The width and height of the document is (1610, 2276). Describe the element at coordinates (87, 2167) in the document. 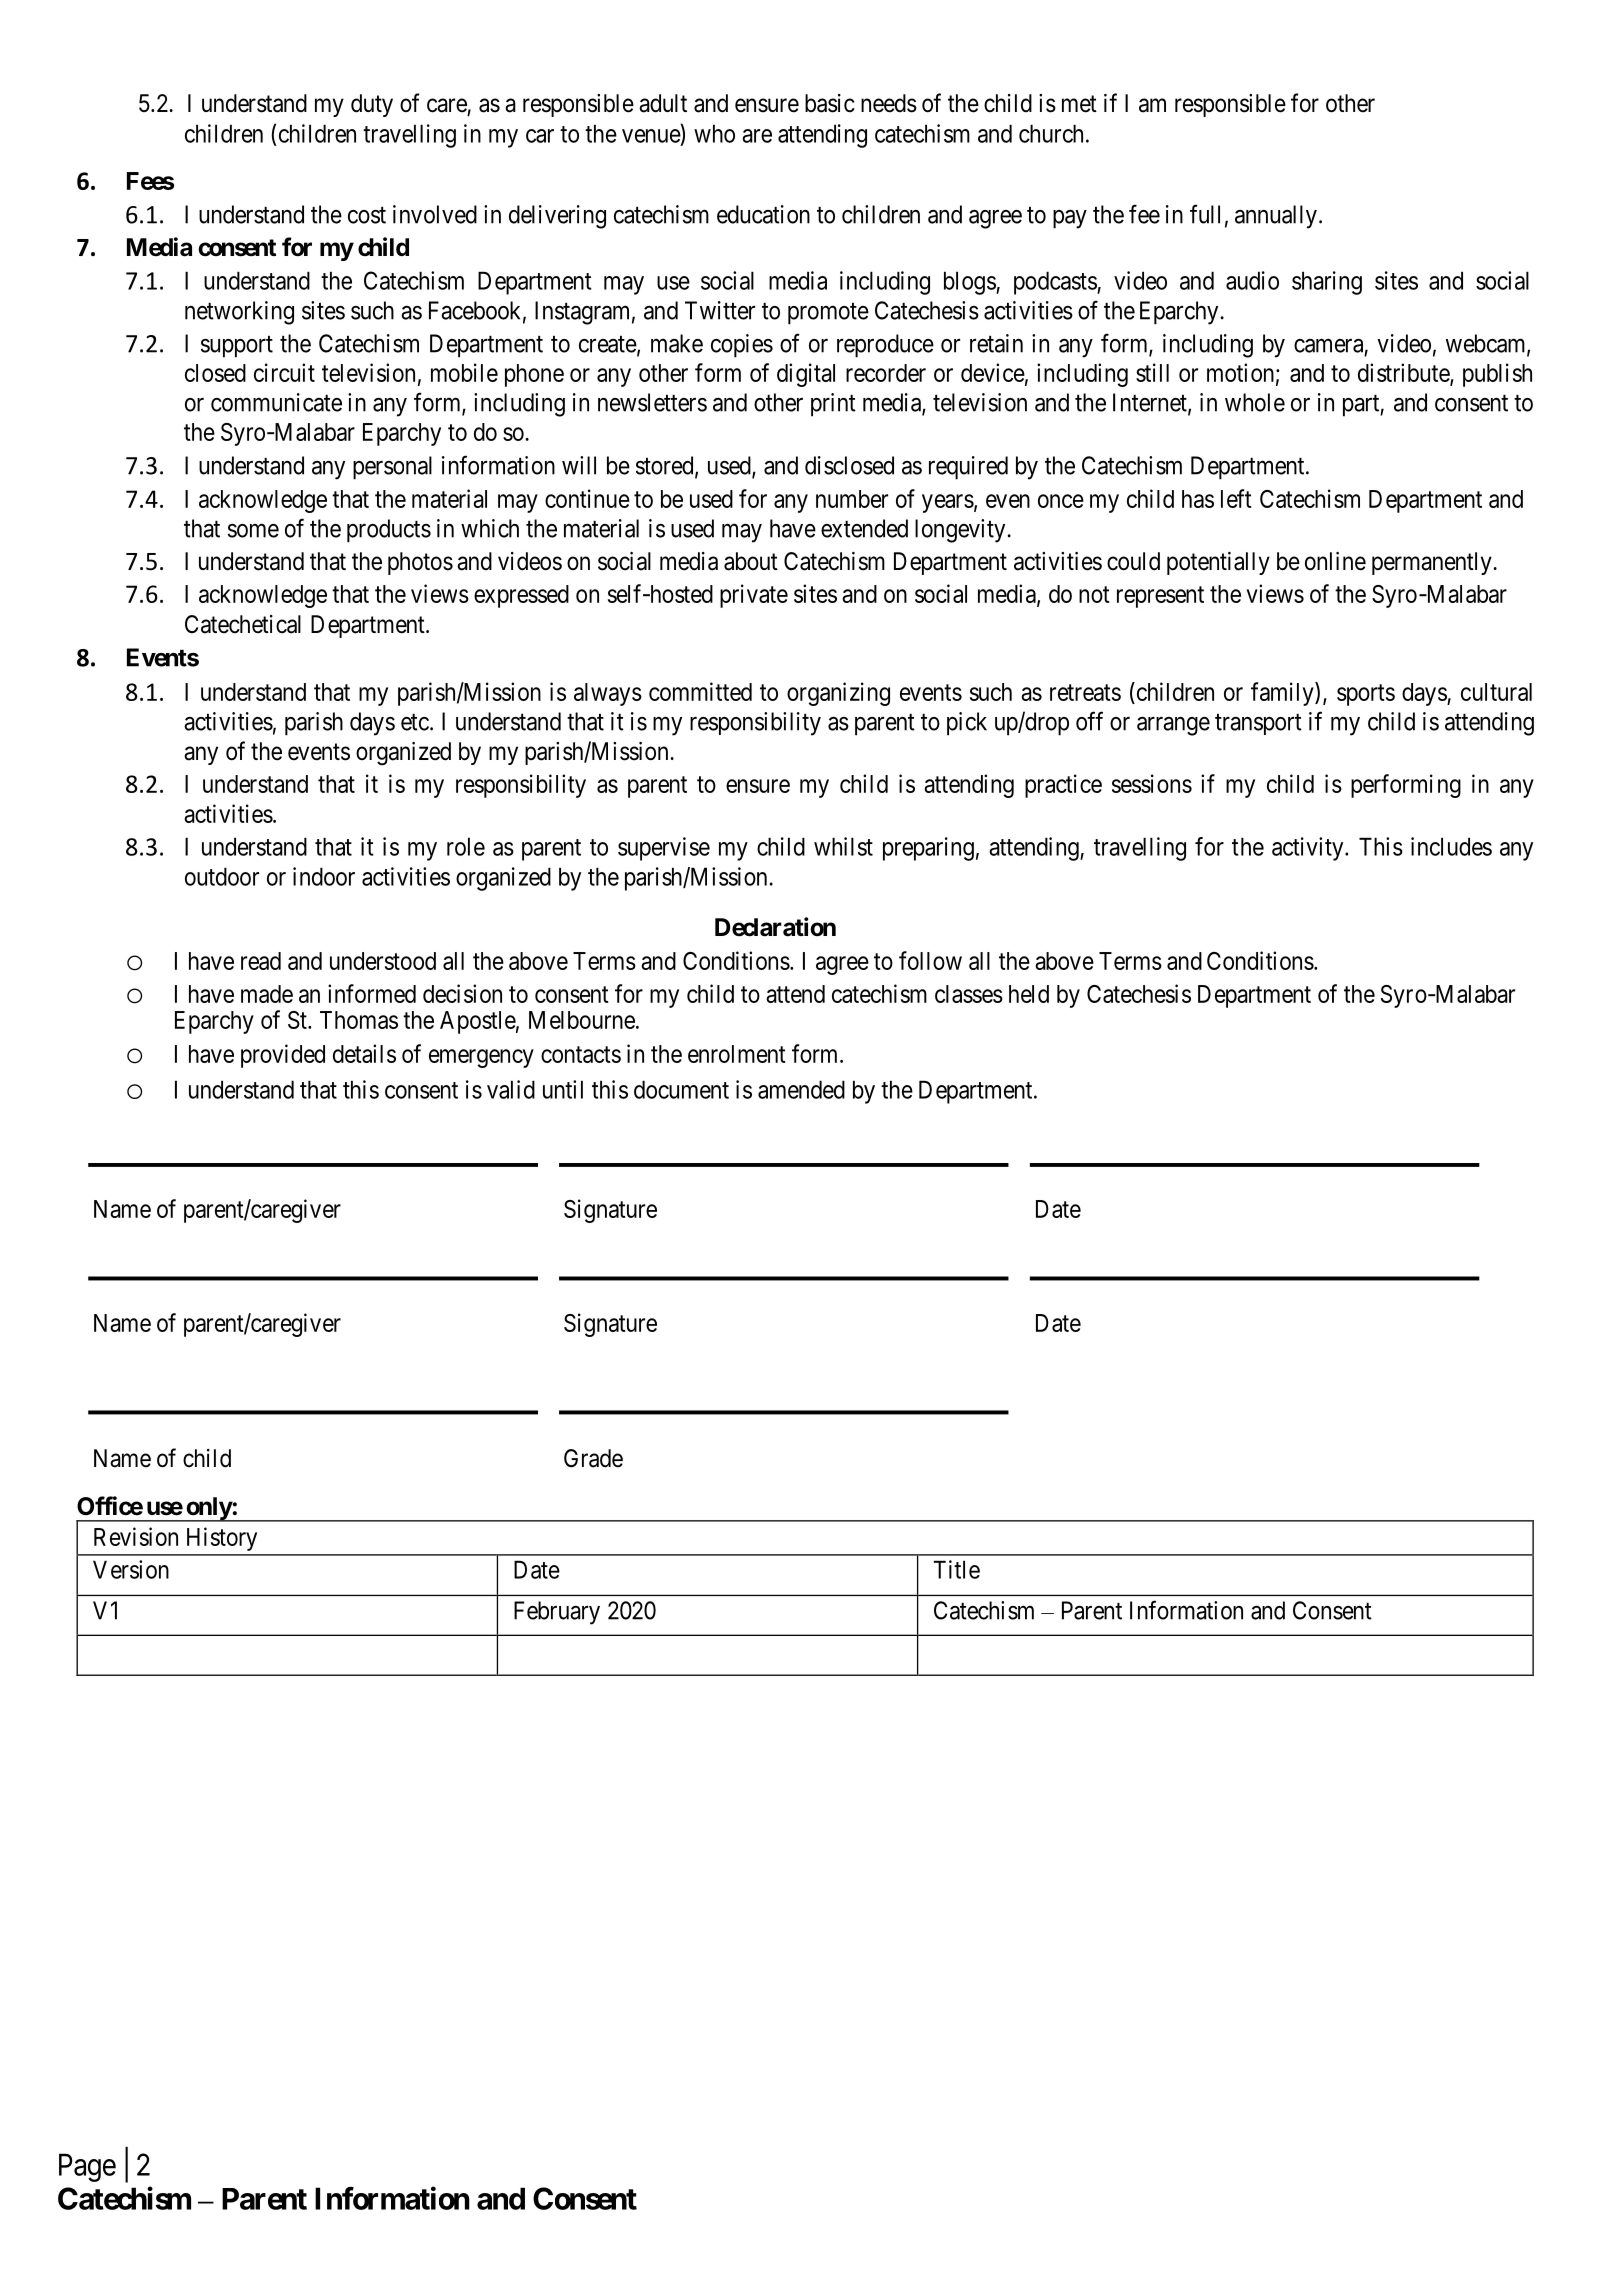

I see `Page` at that location.
